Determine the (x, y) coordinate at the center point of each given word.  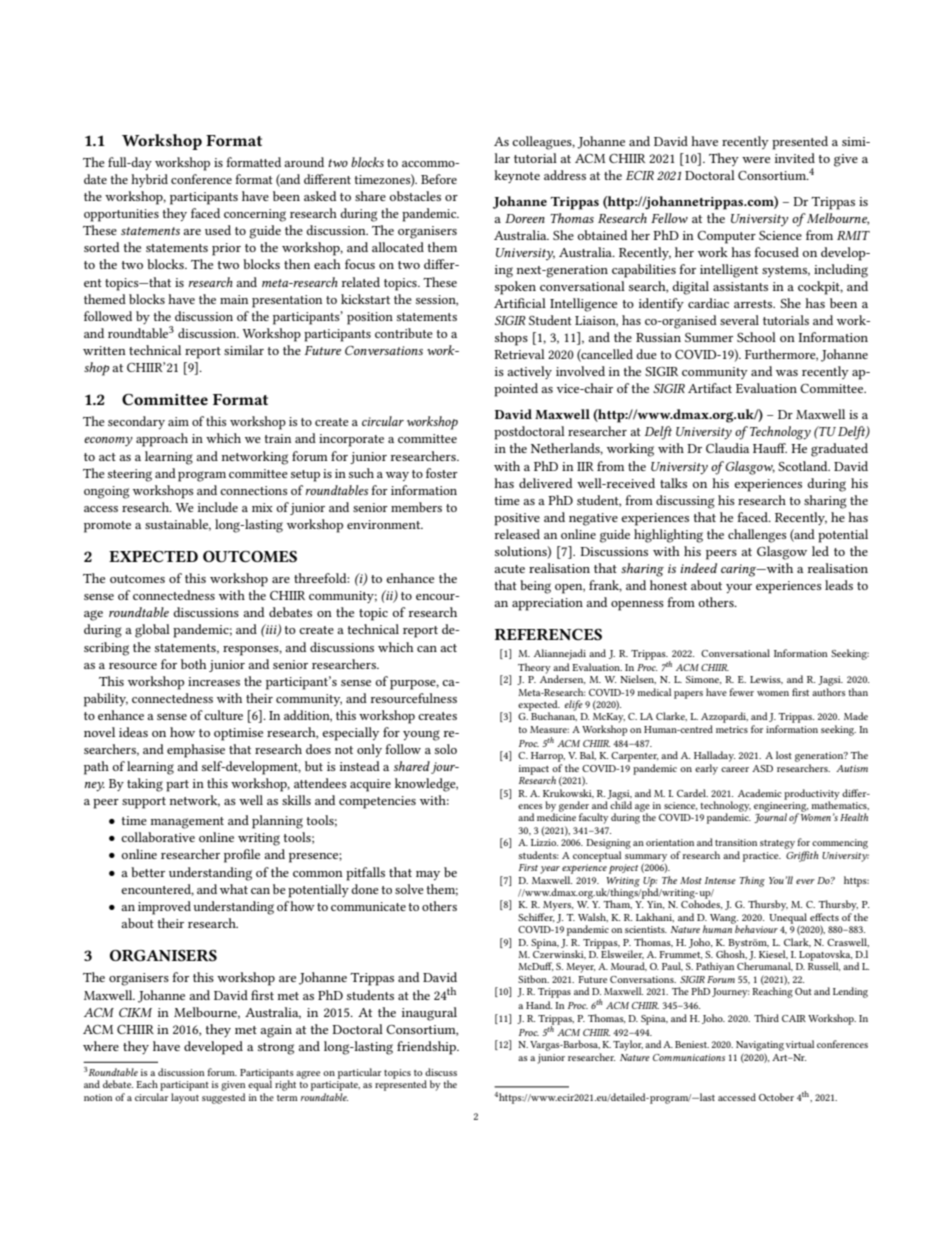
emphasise (196, 751)
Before (439, 179)
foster (442, 473)
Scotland (804, 466)
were (756, 160)
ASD (762, 768)
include (218, 507)
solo (446, 749)
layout (185, 1098)
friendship (427, 1048)
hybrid (149, 180)
